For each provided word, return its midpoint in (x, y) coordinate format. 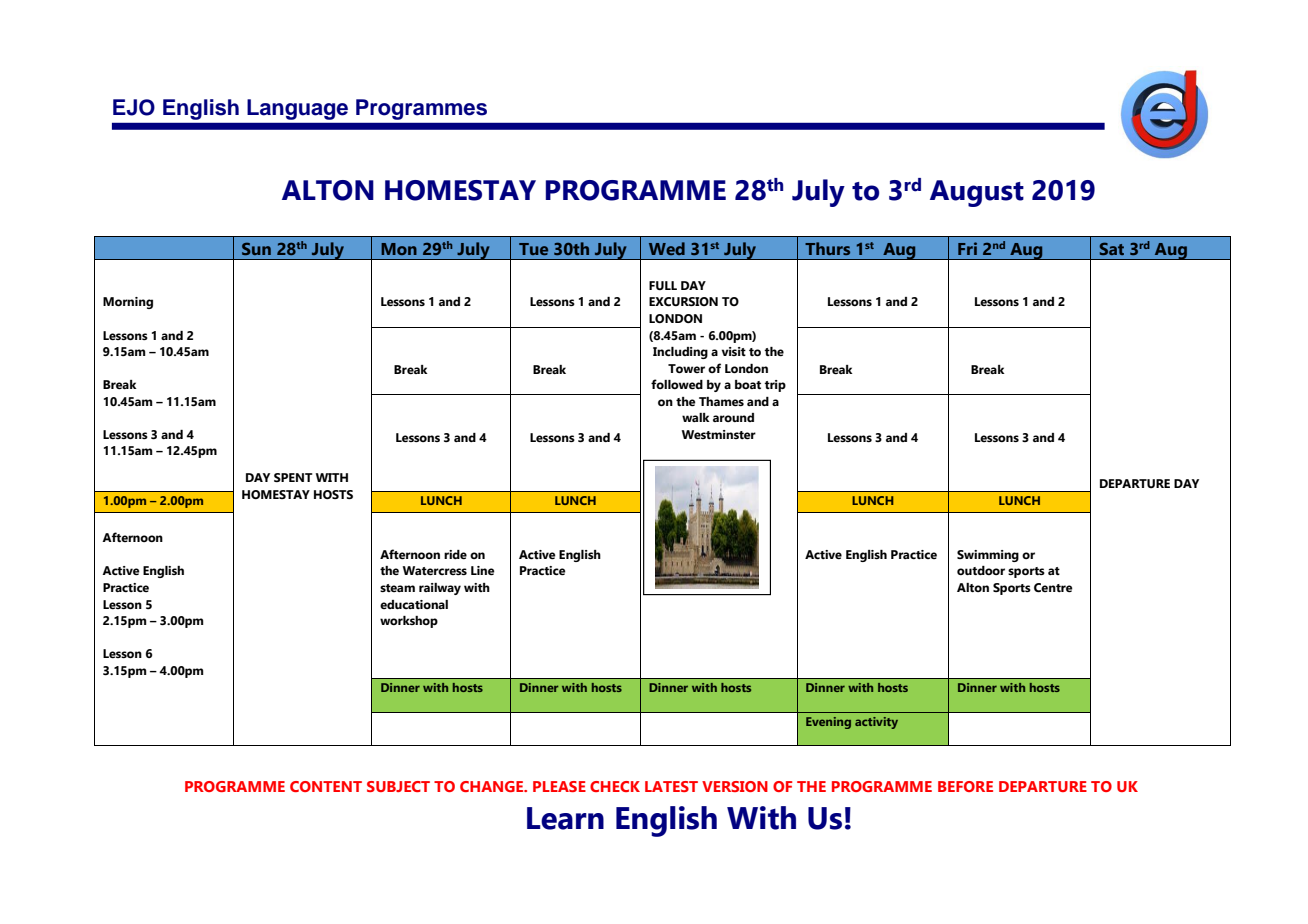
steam (397, 588)
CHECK (615, 786)
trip (775, 386)
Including (680, 353)
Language (297, 109)
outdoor (981, 570)
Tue (533, 249)
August (977, 193)
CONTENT (326, 786)
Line (483, 570)
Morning (128, 303)
